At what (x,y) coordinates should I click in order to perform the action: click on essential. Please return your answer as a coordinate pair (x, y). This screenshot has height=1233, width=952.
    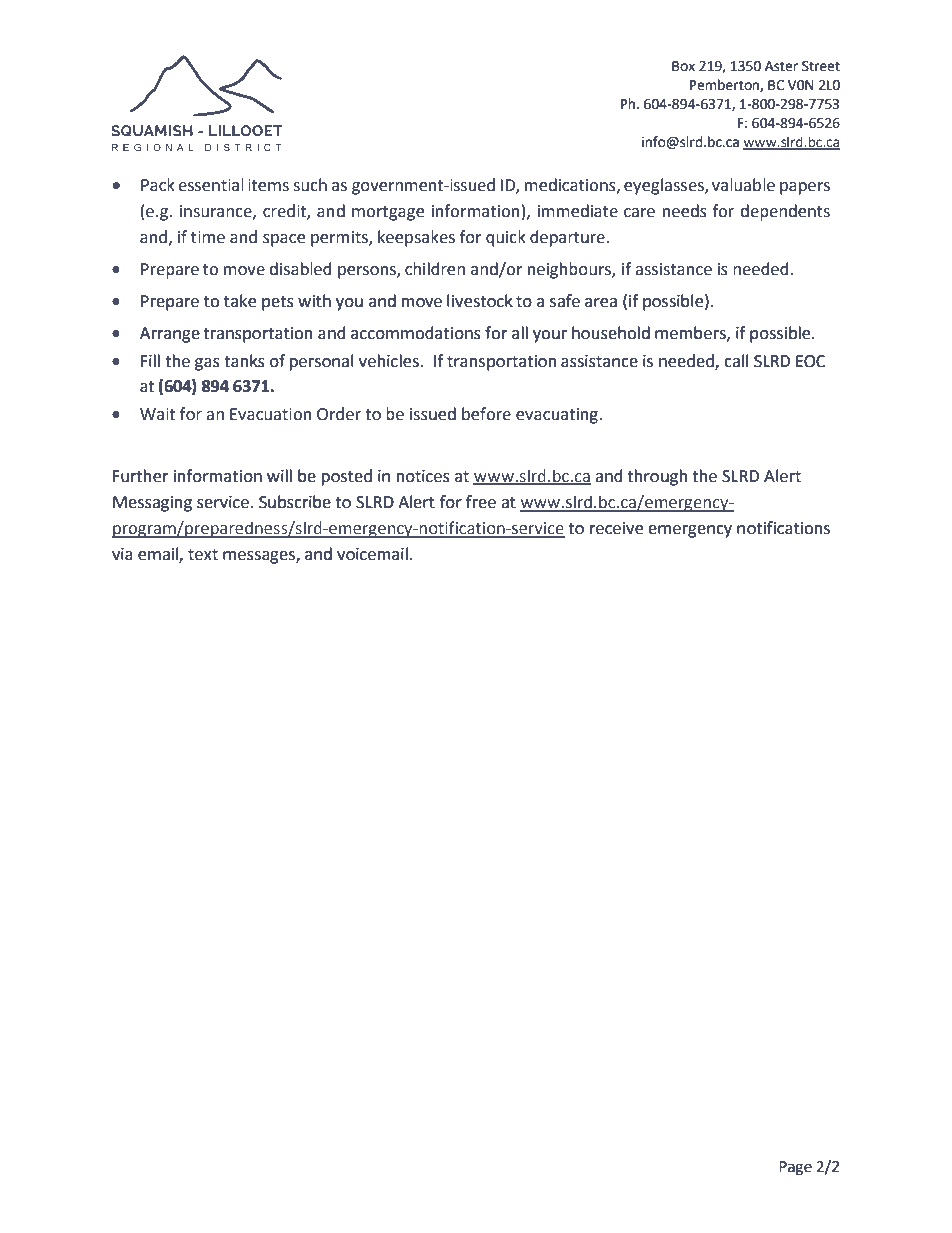
    Looking at the image, I should click on (211, 185).
